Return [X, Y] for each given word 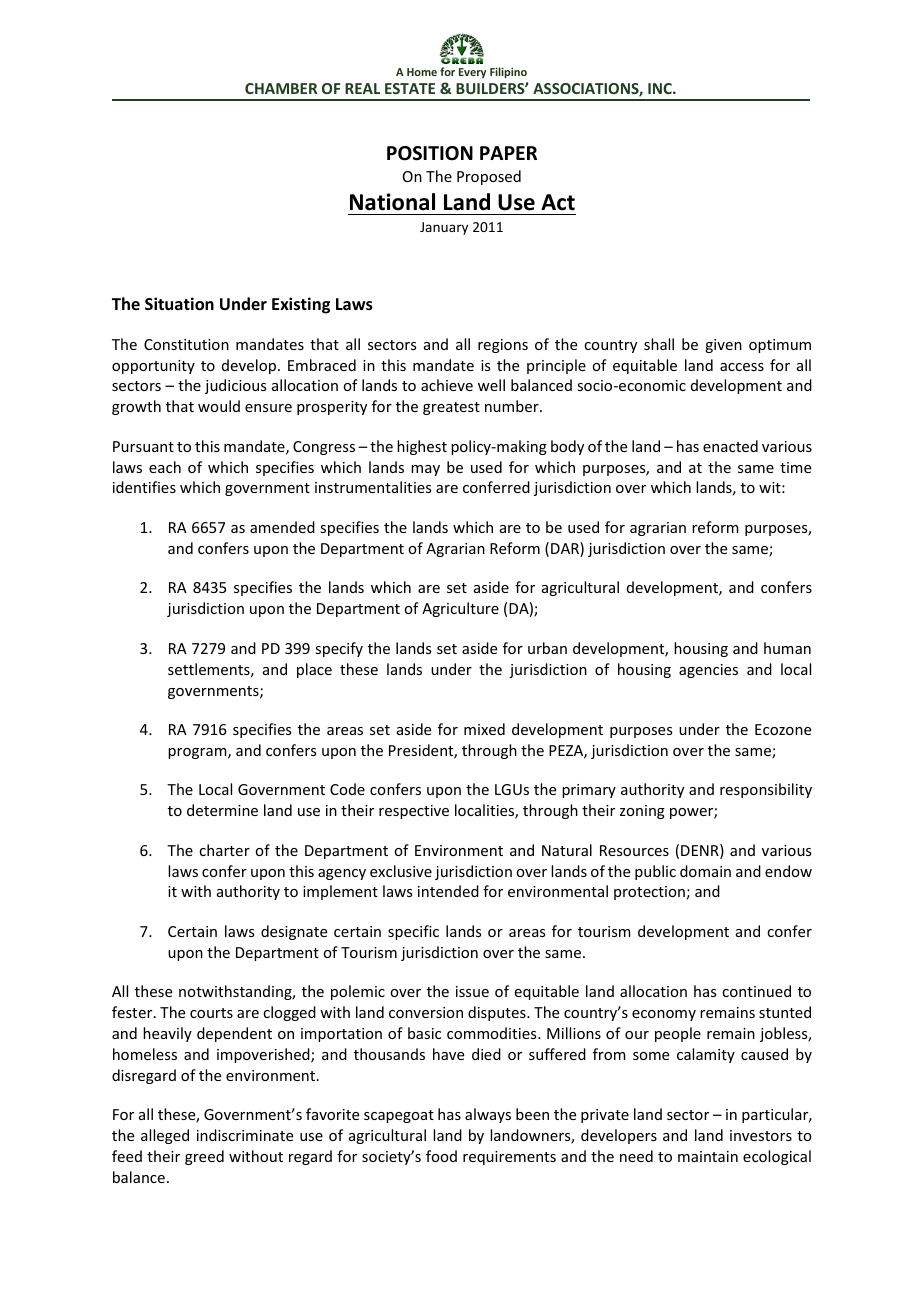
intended [448, 891]
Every [472, 73]
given [723, 346]
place [314, 670]
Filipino [508, 72]
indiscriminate [245, 1135]
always [488, 1115]
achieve [447, 385]
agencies [708, 671]
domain [705, 871]
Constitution [186, 344]
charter [224, 850]
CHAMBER [281, 88]
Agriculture [460, 609]
